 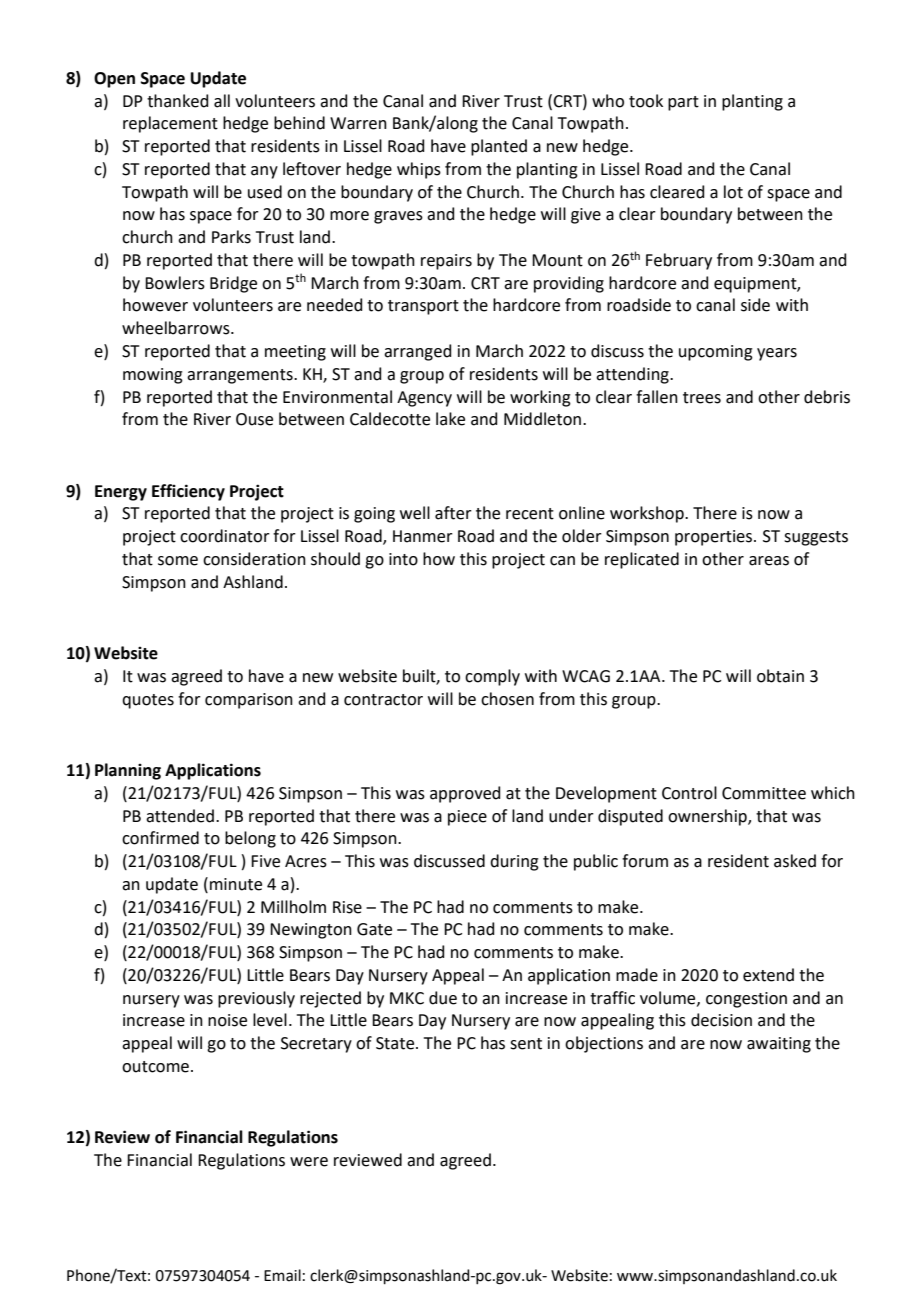 What do you see at coordinates (178, 101) in the document?
I see `thanked` at bounding box center [178, 101].
